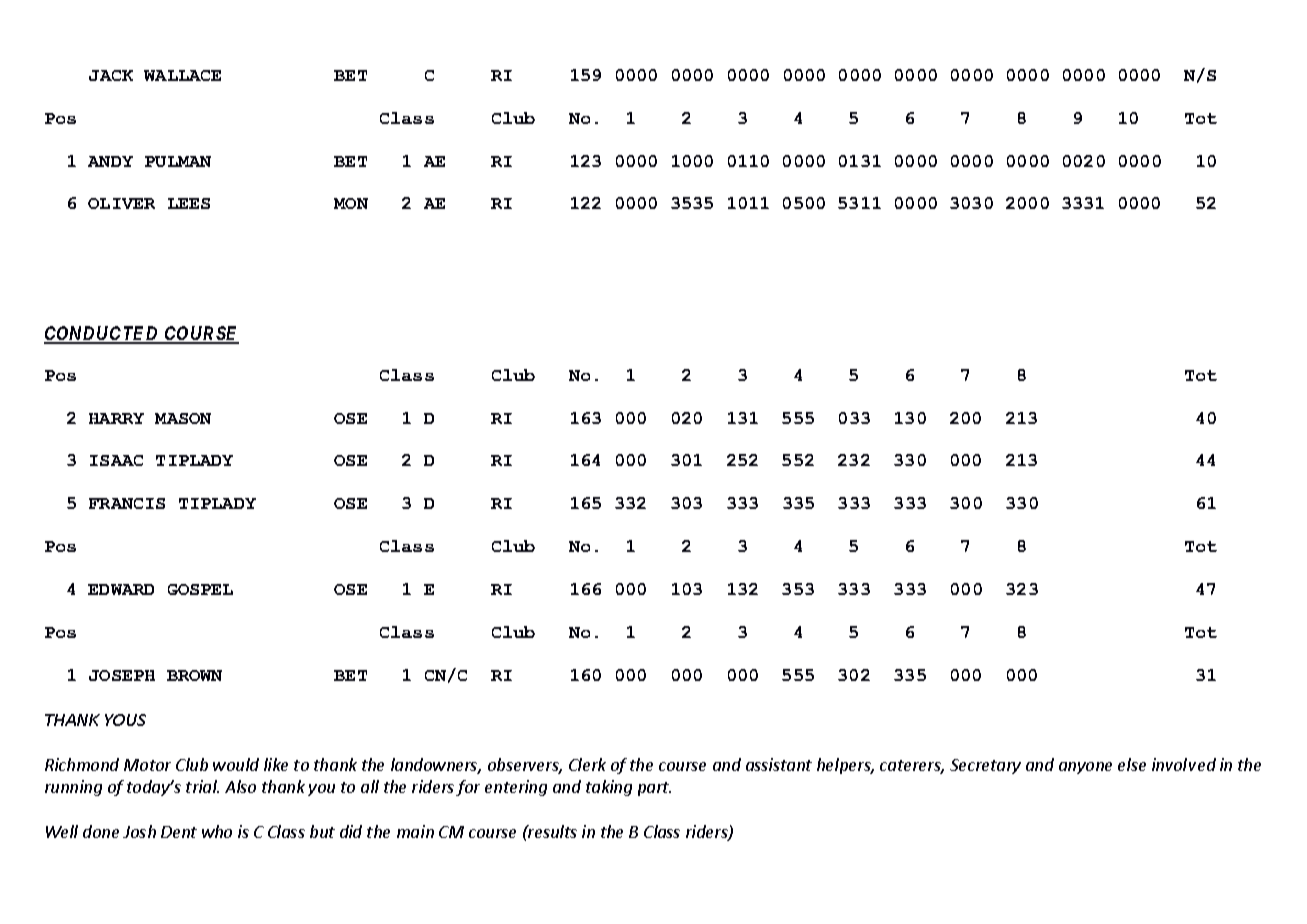 This document has width=1307, height=924. What do you see at coordinates (200, 589) in the document?
I see `GOSPEL` at bounding box center [200, 589].
